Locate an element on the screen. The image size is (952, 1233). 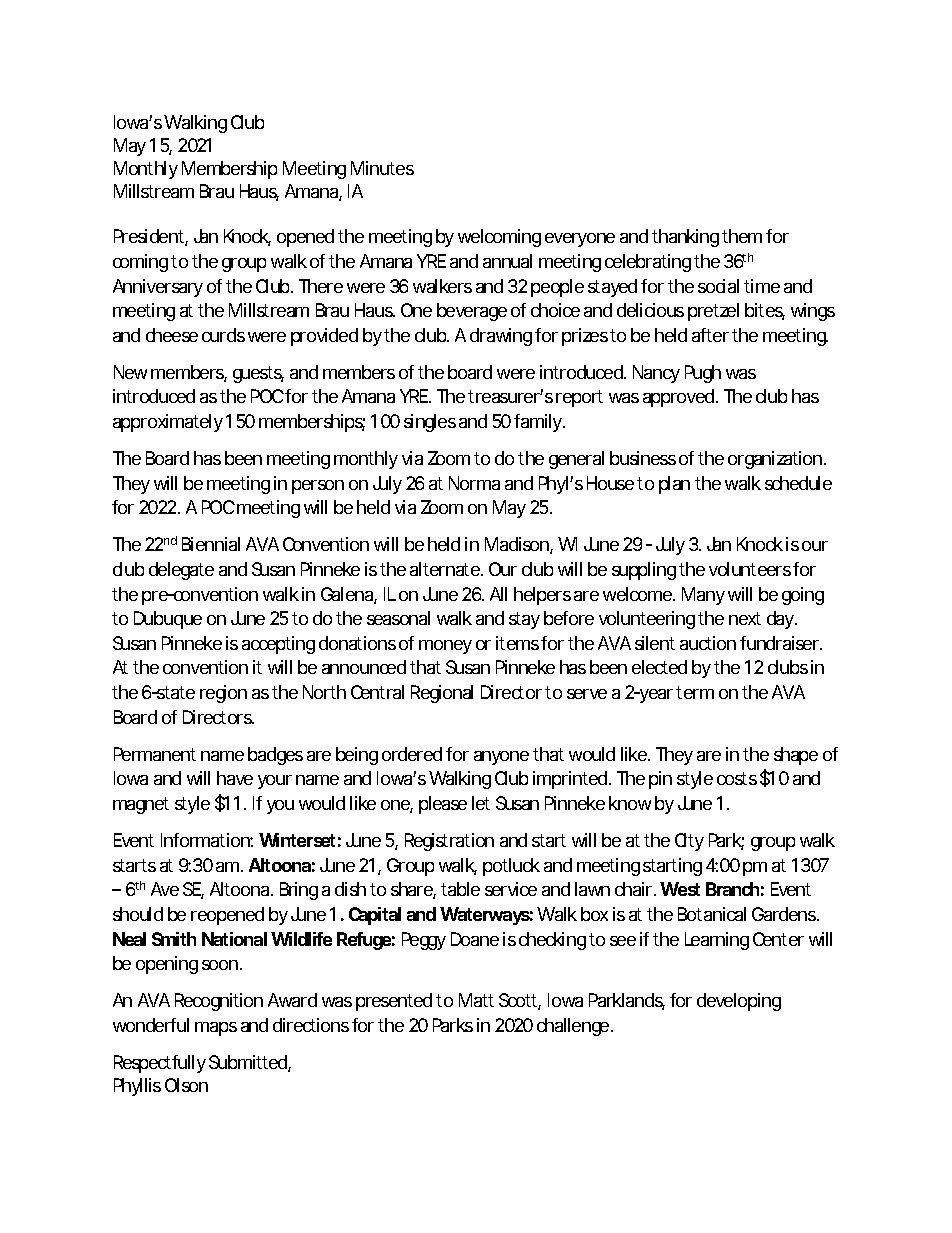
Botanical is located at coordinates (712, 914).
